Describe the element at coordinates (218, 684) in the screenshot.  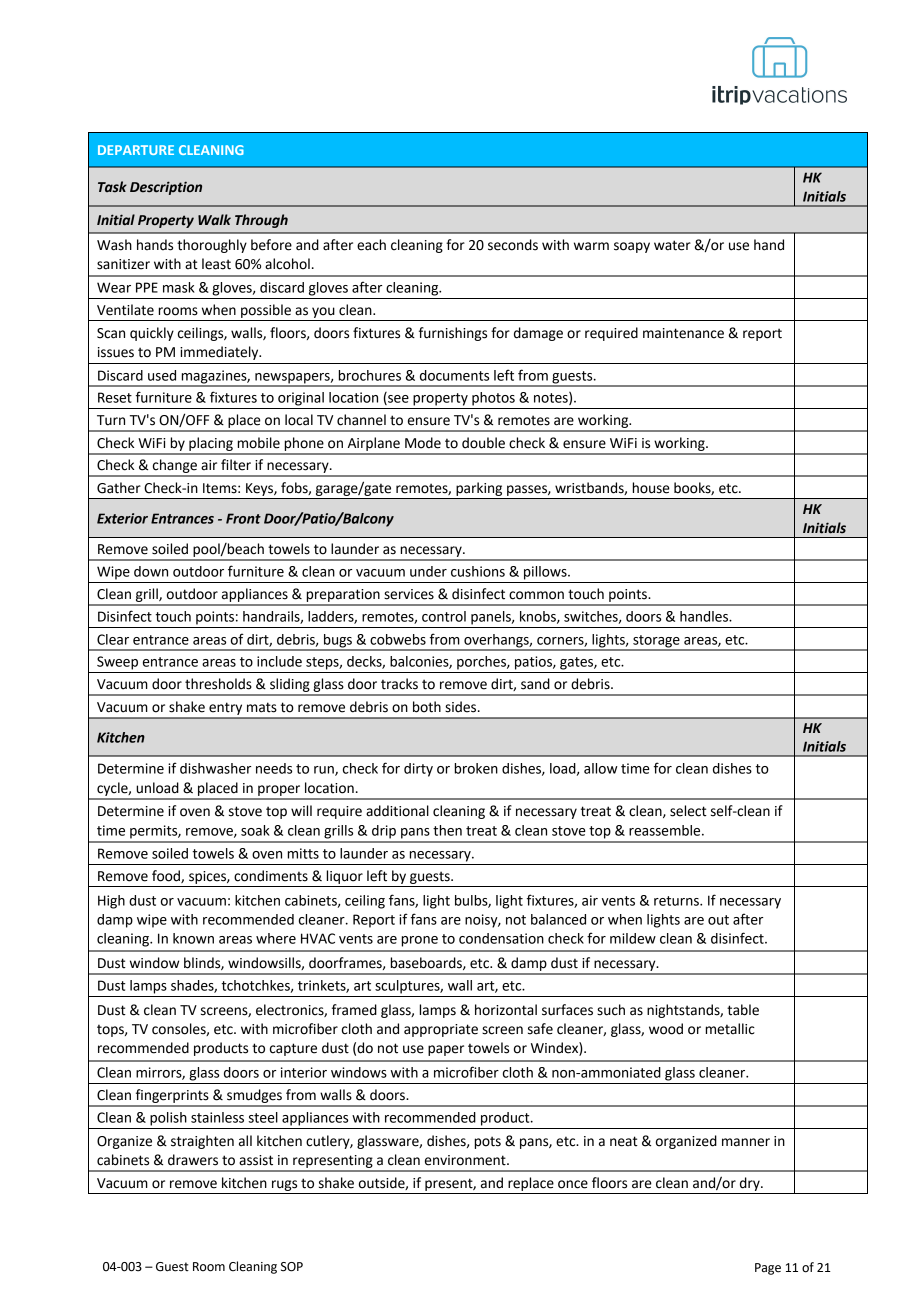
I see `thresholds` at that location.
